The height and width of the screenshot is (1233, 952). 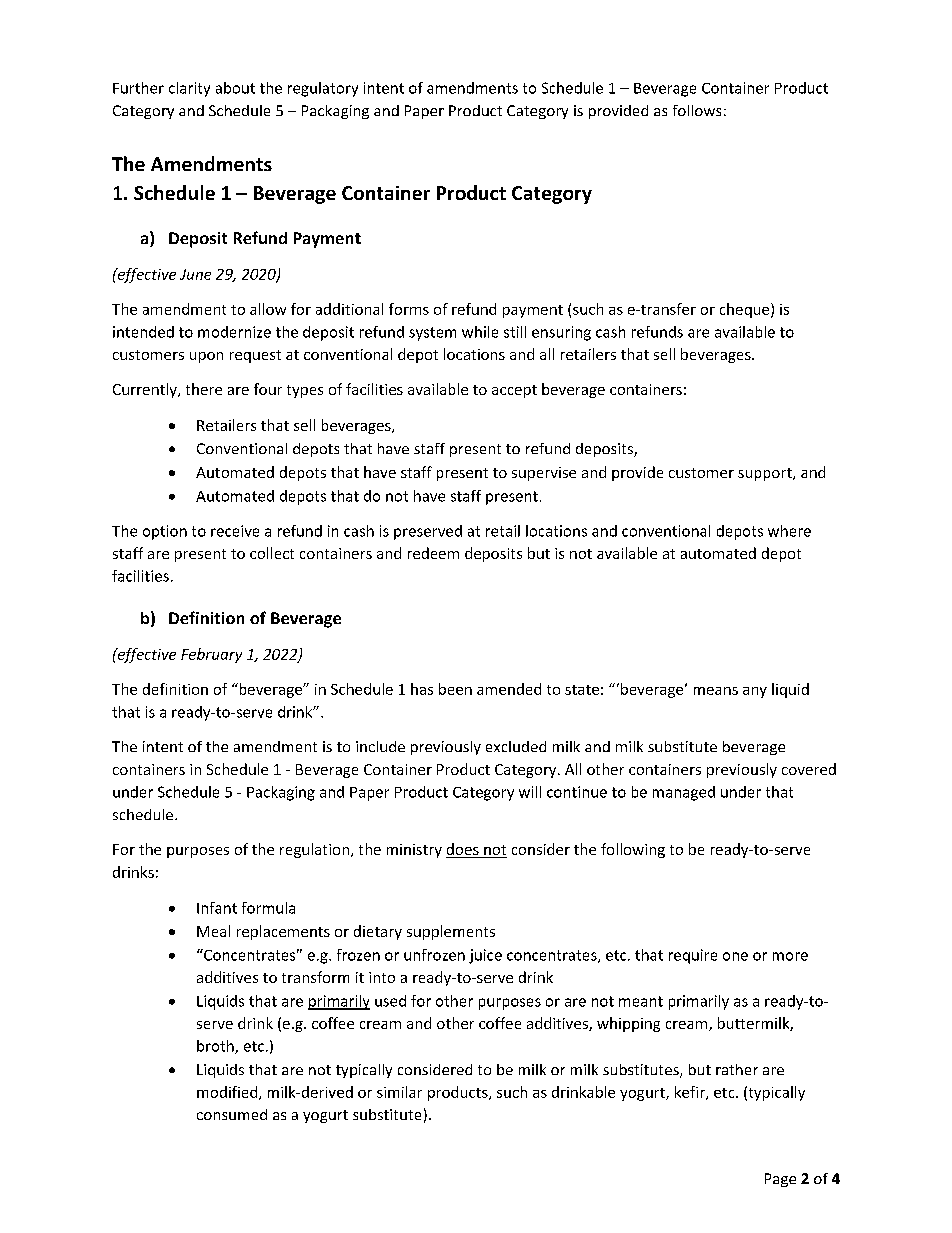 I want to click on one, so click(x=735, y=956).
